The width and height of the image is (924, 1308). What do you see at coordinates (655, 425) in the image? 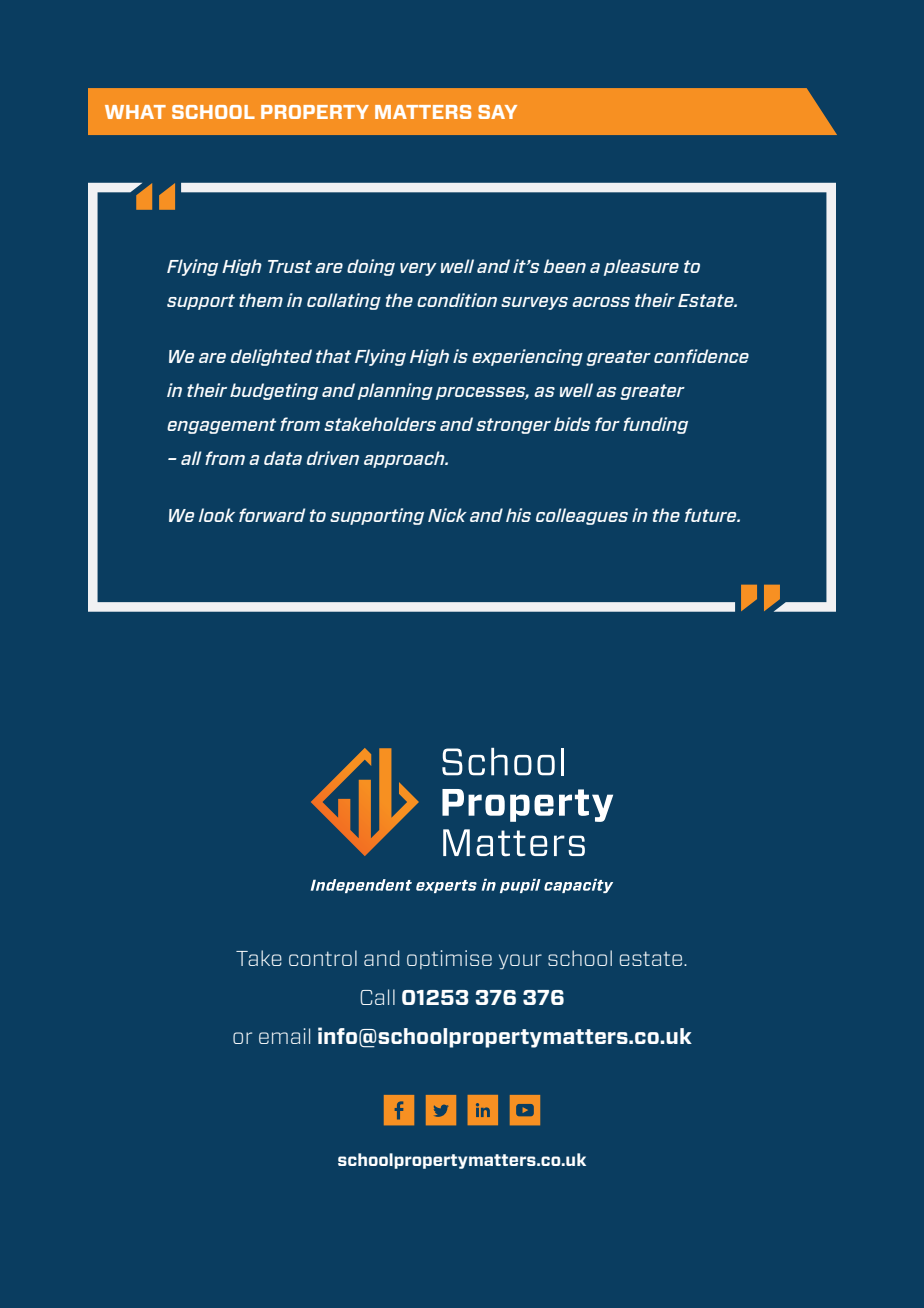
I see `funding` at bounding box center [655, 425].
